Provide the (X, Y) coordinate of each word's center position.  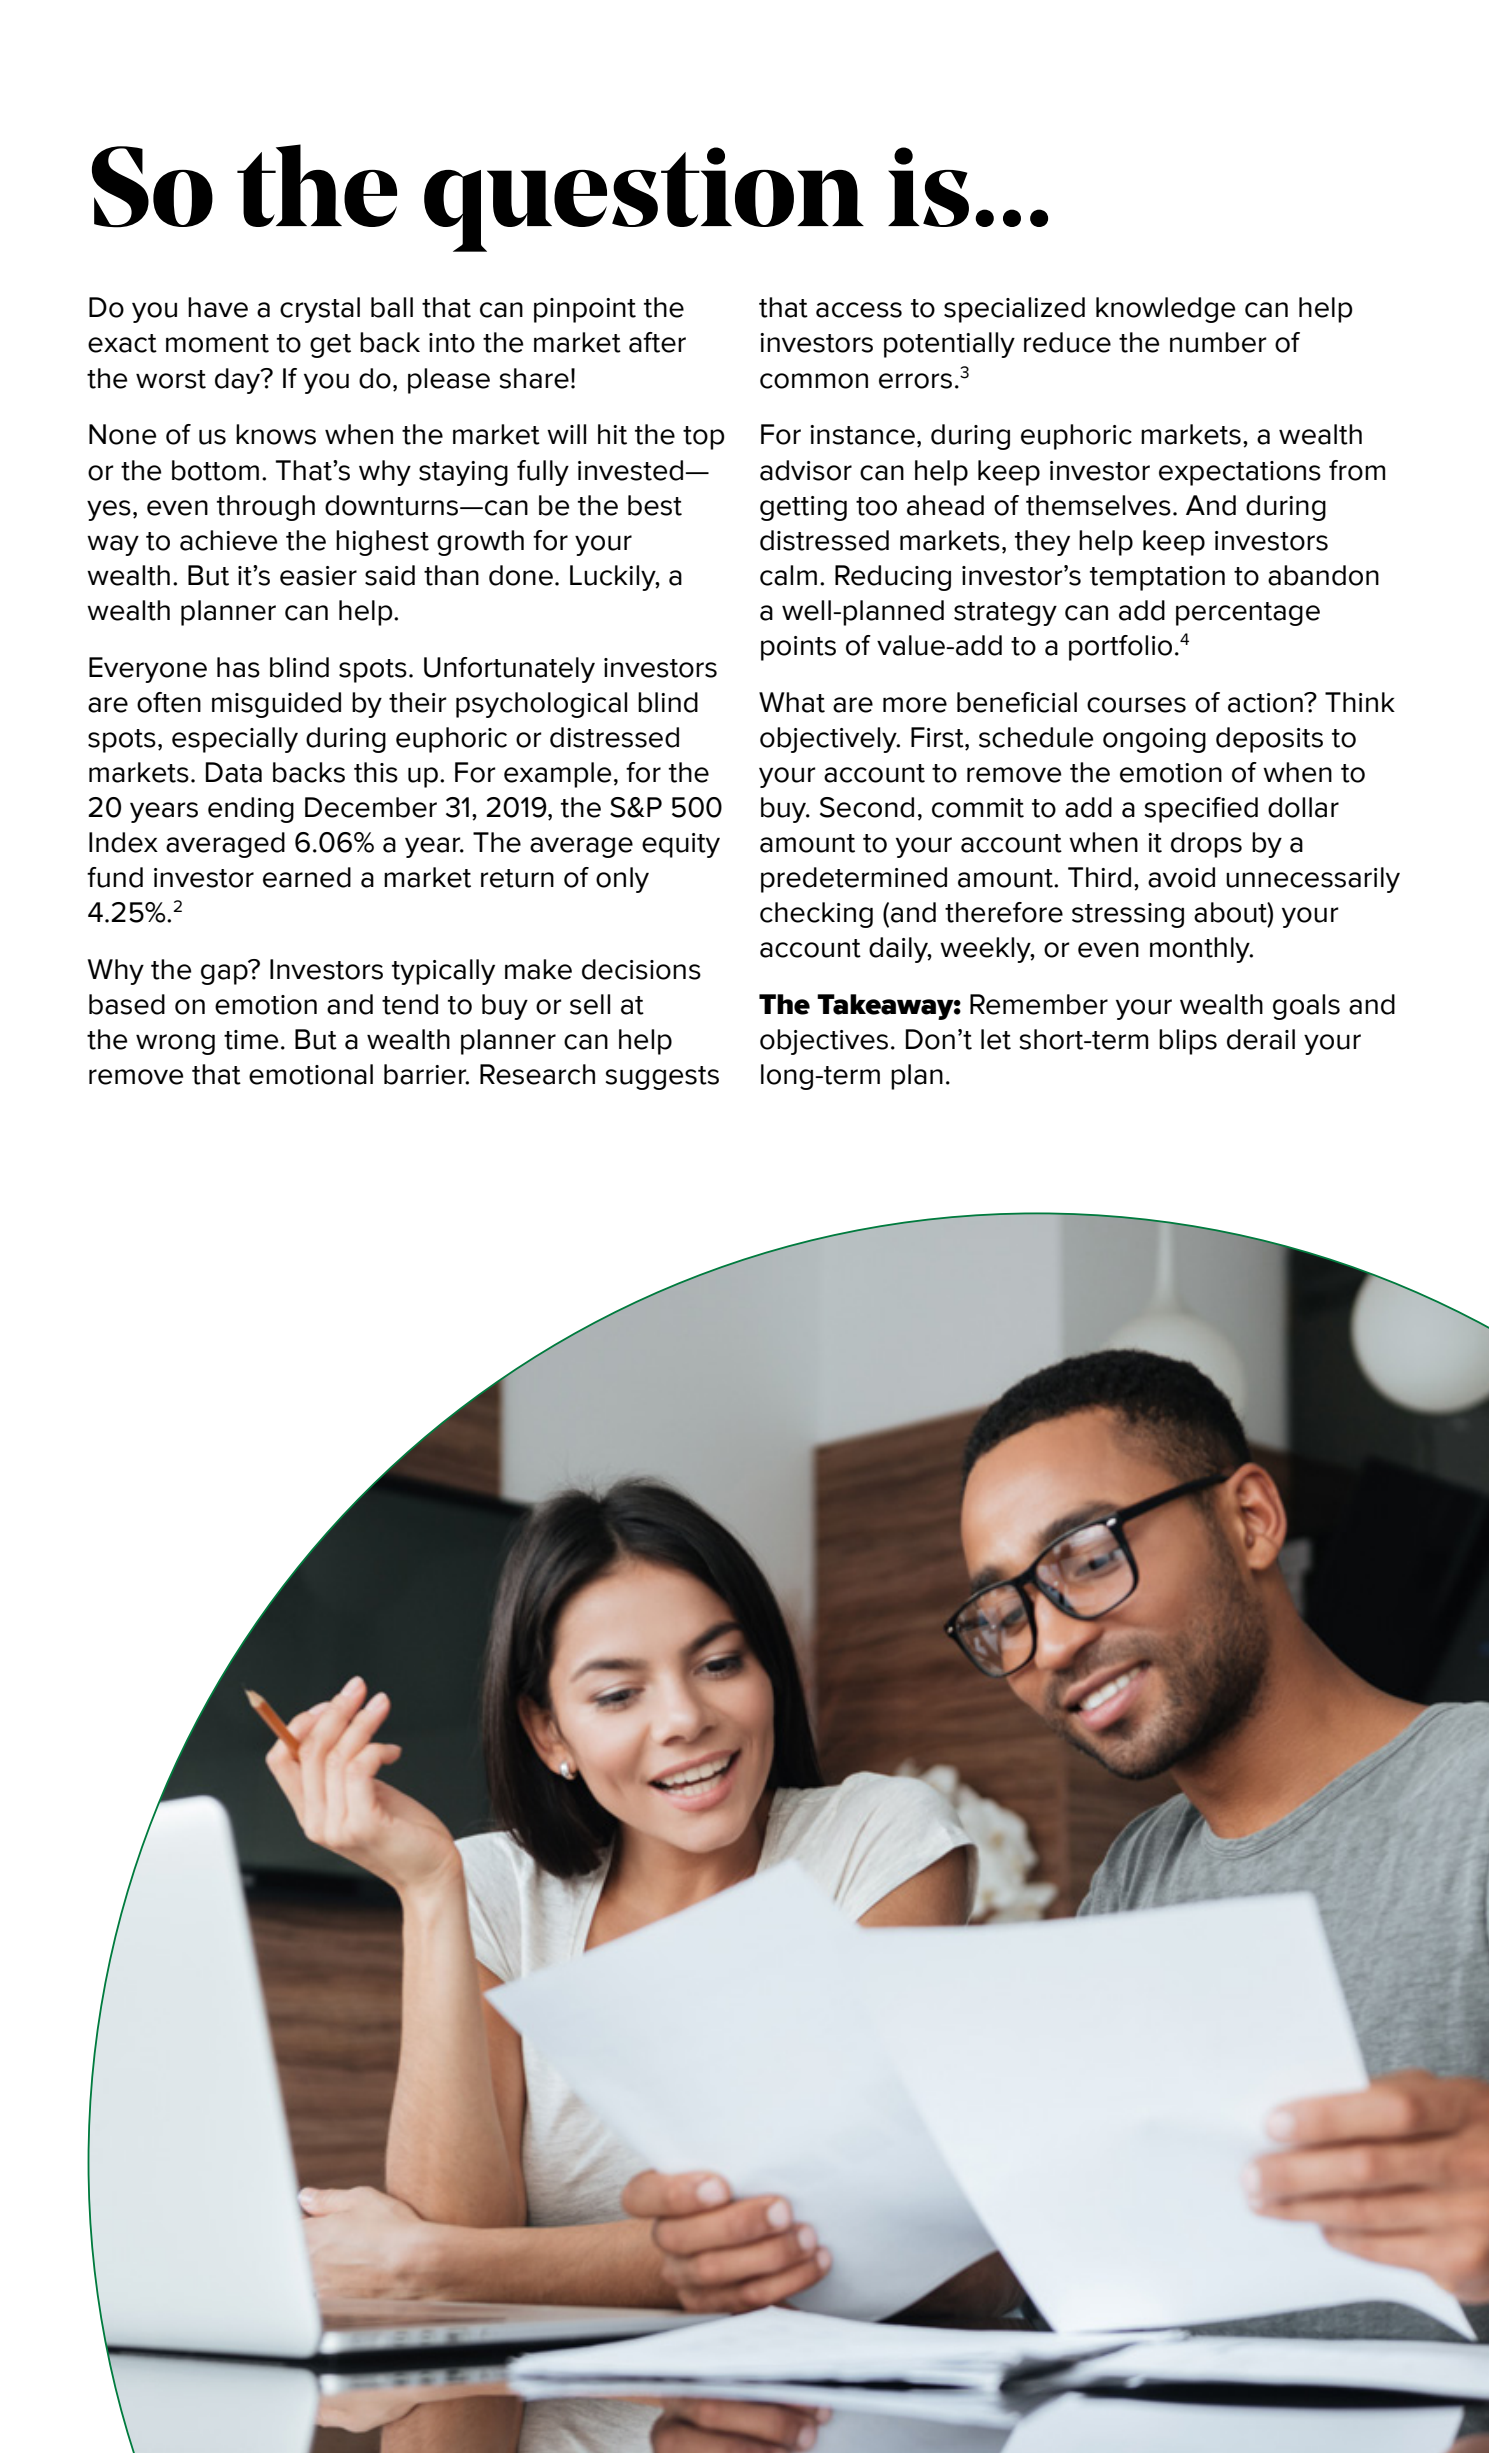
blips (1188, 1042)
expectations (1240, 473)
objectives (824, 1042)
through (266, 508)
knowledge (1165, 310)
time (251, 1040)
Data (234, 772)
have (218, 307)
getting (803, 508)
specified (1201, 810)
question (644, 199)
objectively (829, 740)
